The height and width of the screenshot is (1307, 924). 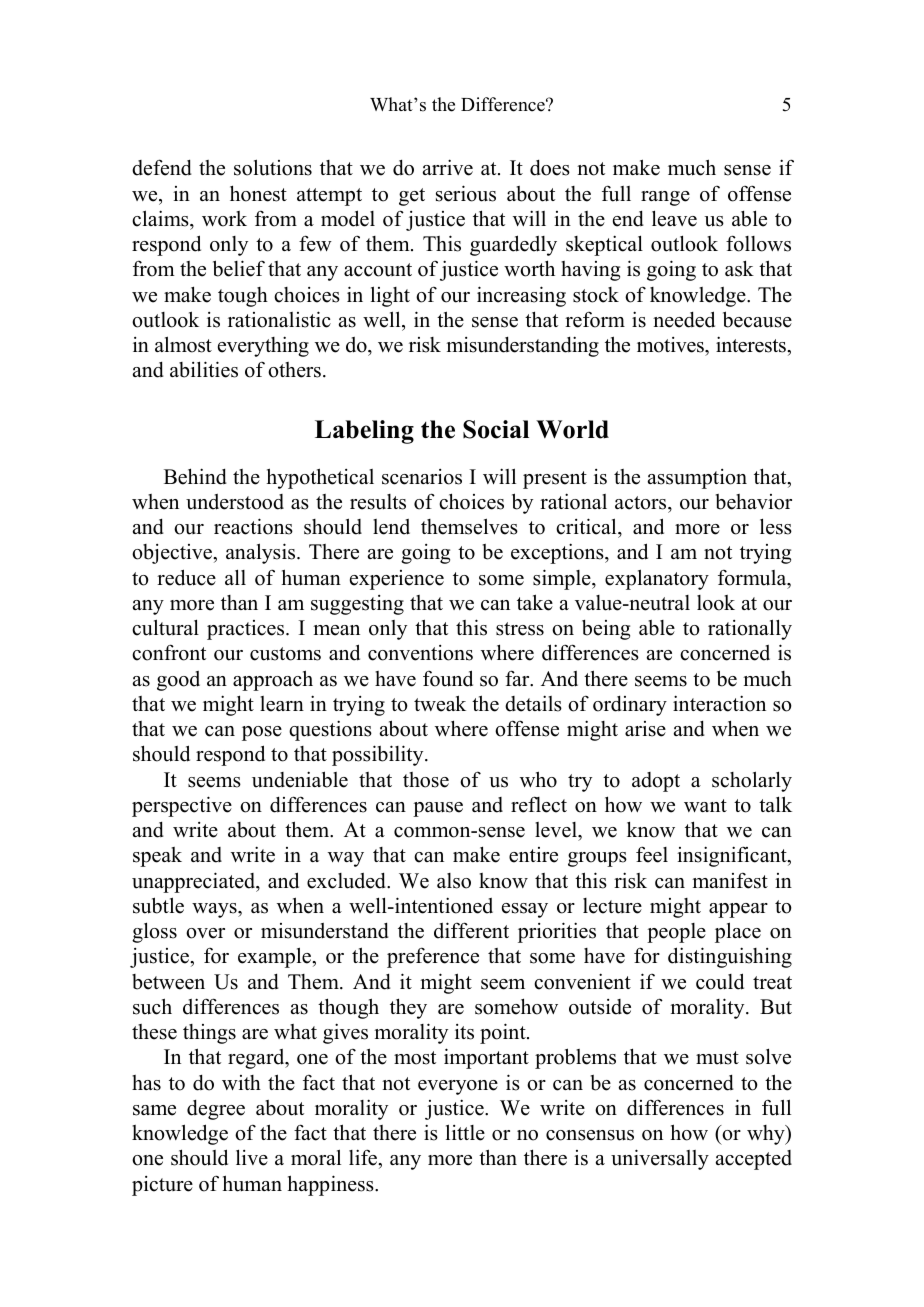 I want to click on experience, so click(x=397, y=580).
